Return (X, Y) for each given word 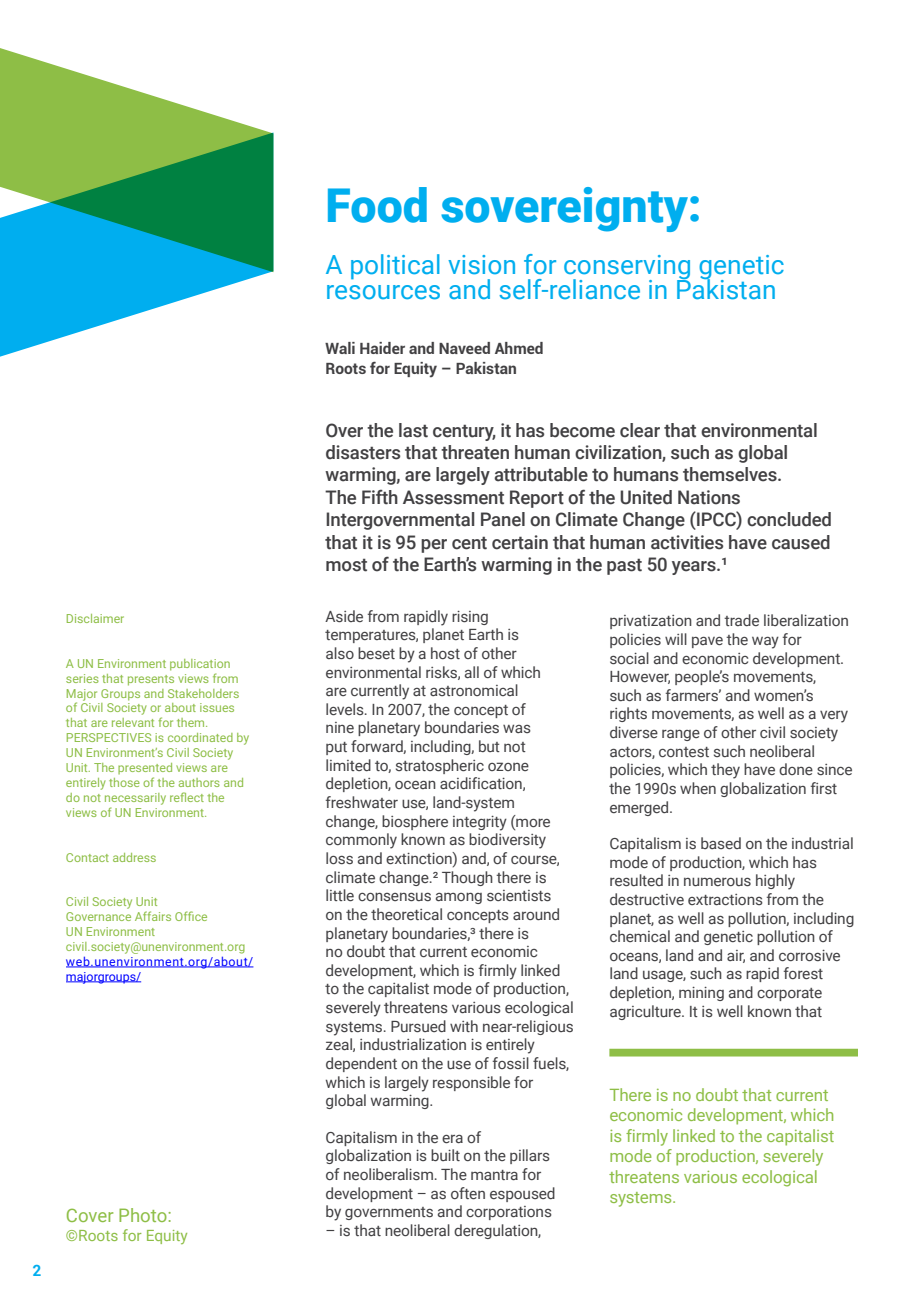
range (681, 735)
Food (377, 205)
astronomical (474, 690)
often (468, 1193)
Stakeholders (203, 693)
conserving (627, 268)
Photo (143, 1215)
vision (481, 265)
